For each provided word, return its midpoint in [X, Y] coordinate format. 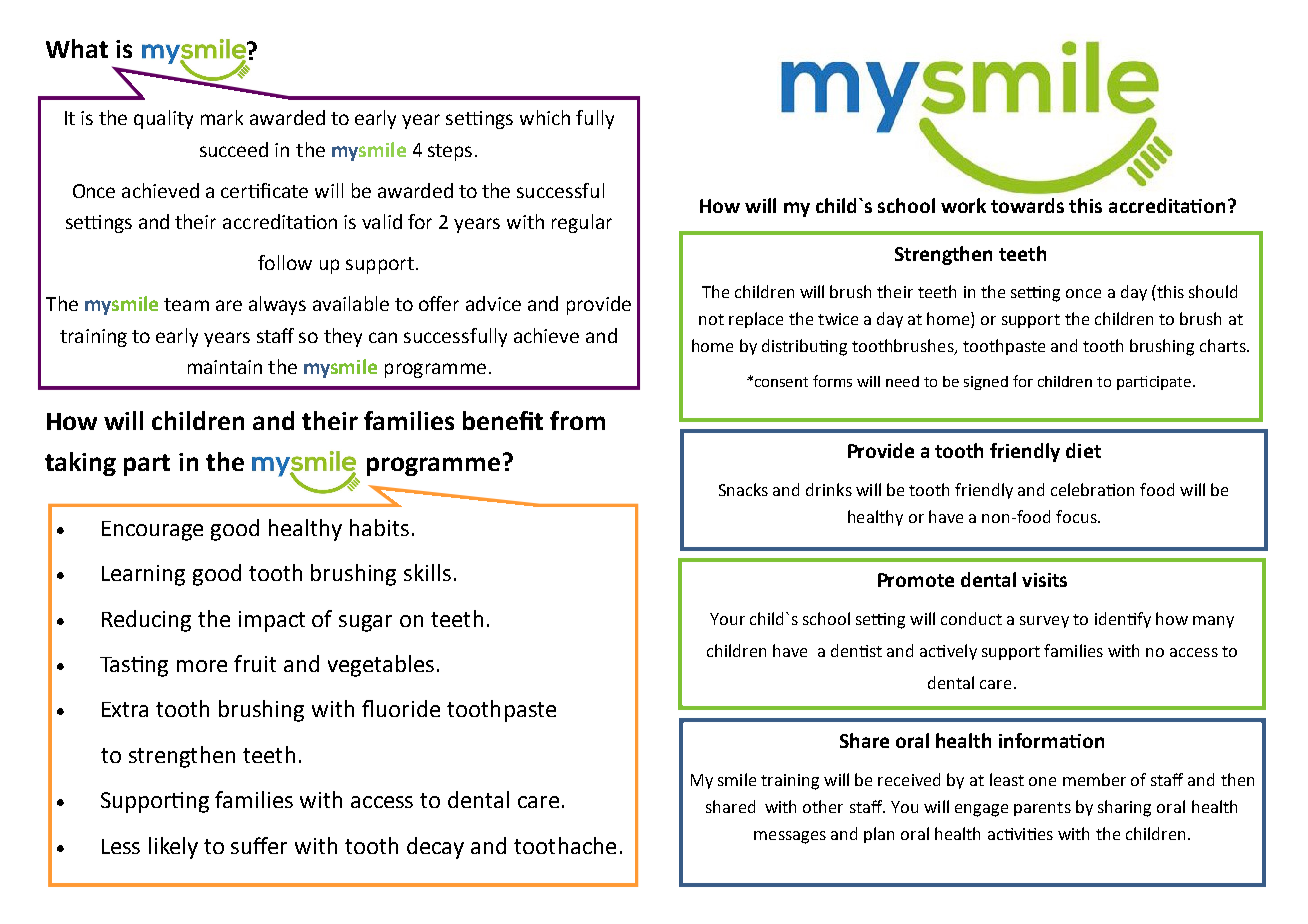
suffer [259, 845]
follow [285, 262]
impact [272, 621]
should [1213, 291]
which [545, 117]
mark [222, 117]
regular [582, 223]
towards [1027, 205]
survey [1044, 622]
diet [1083, 450]
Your [727, 619]
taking [80, 464]
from [577, 420]
